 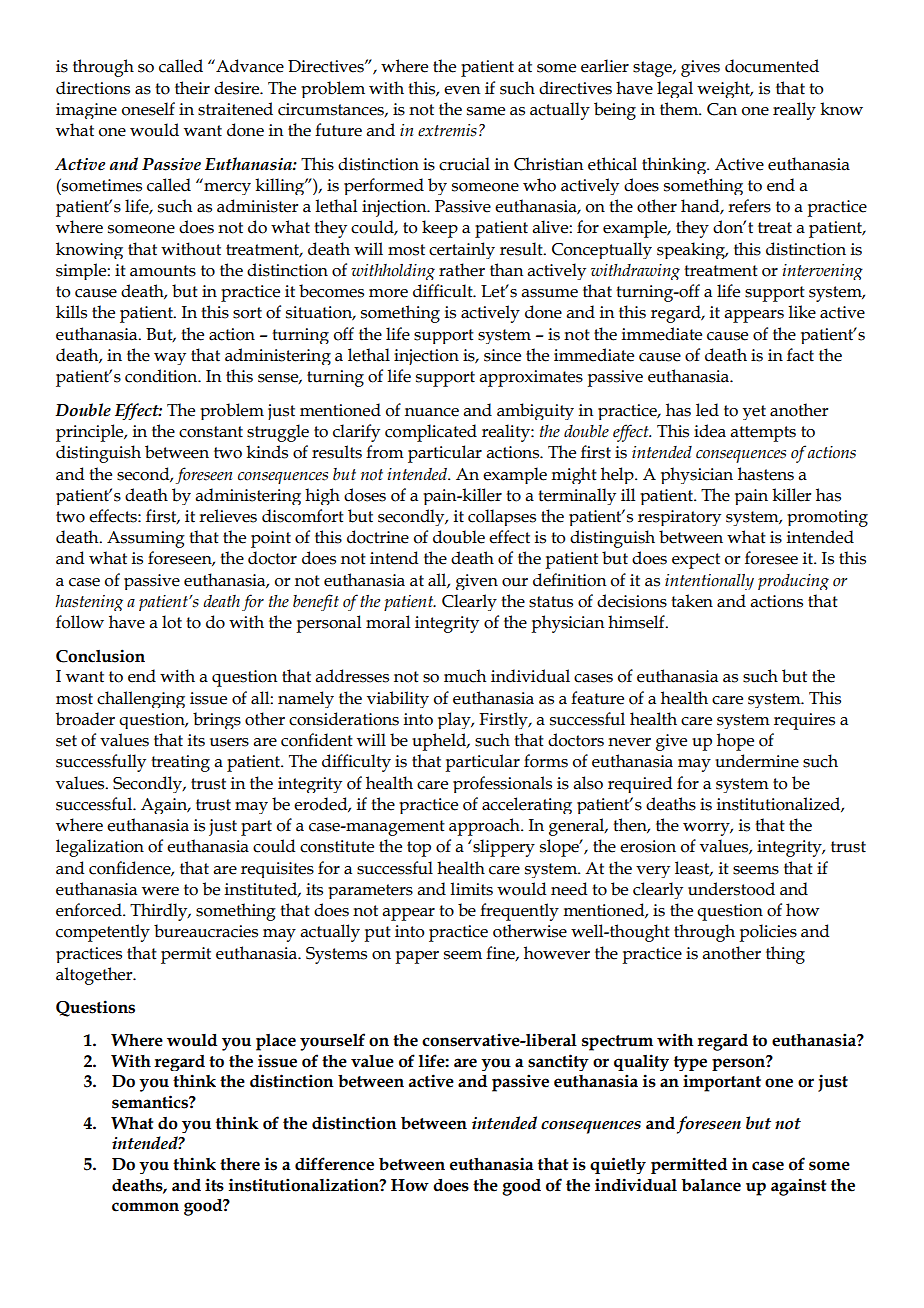 I want to click on Can, so click(x=722, y=109).
